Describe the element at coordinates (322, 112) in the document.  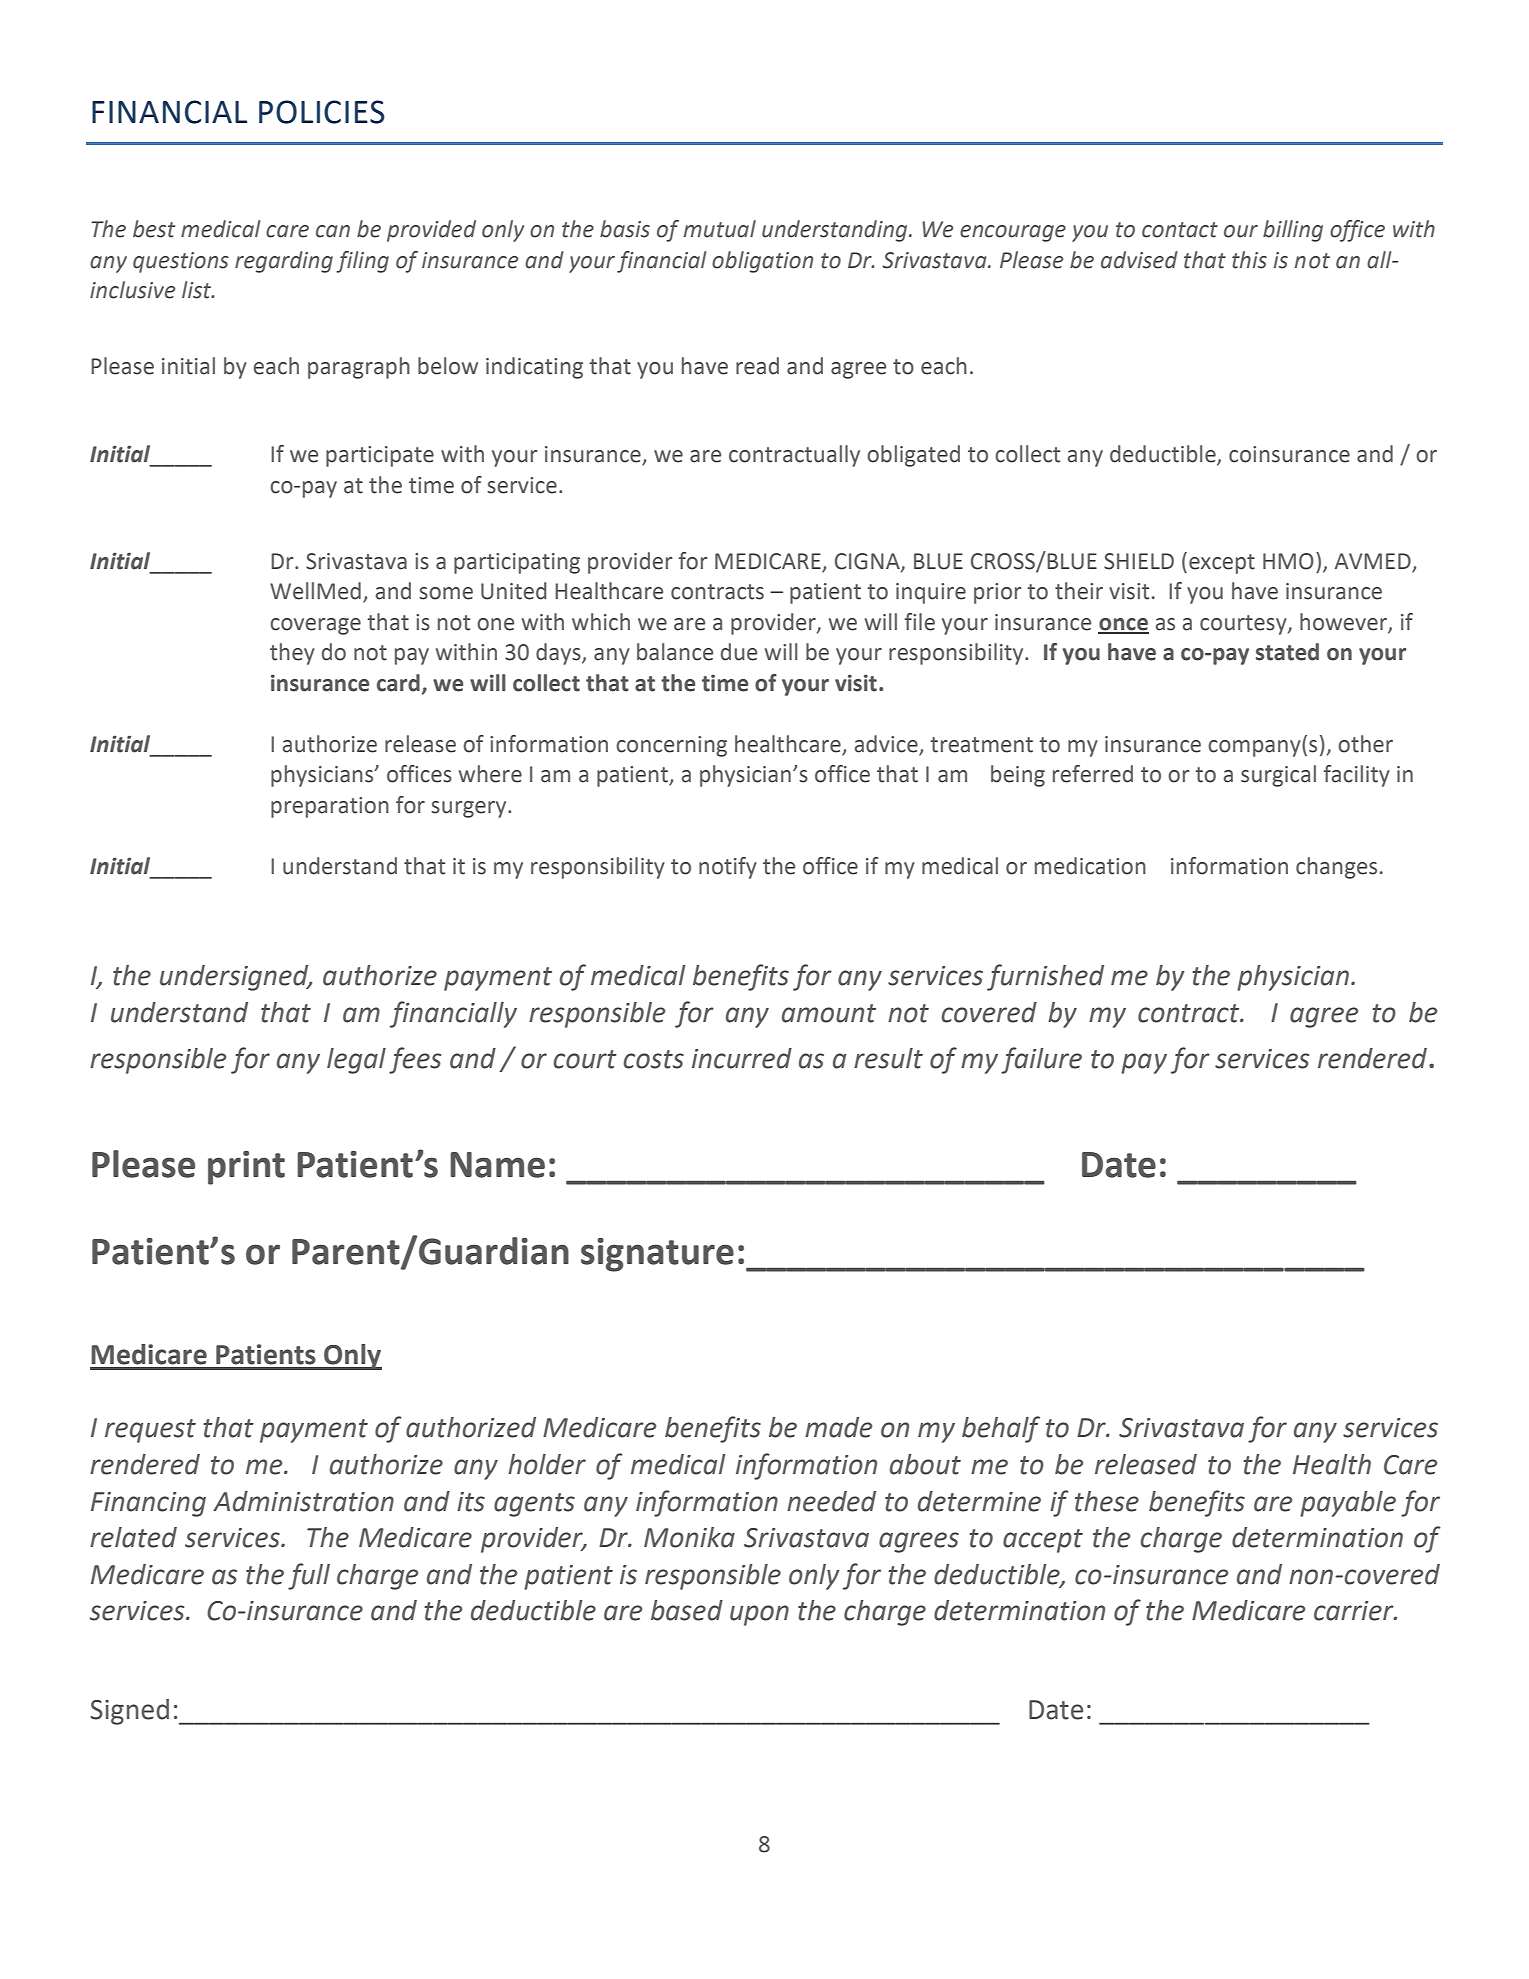
I see `POLICIES` at that location.
